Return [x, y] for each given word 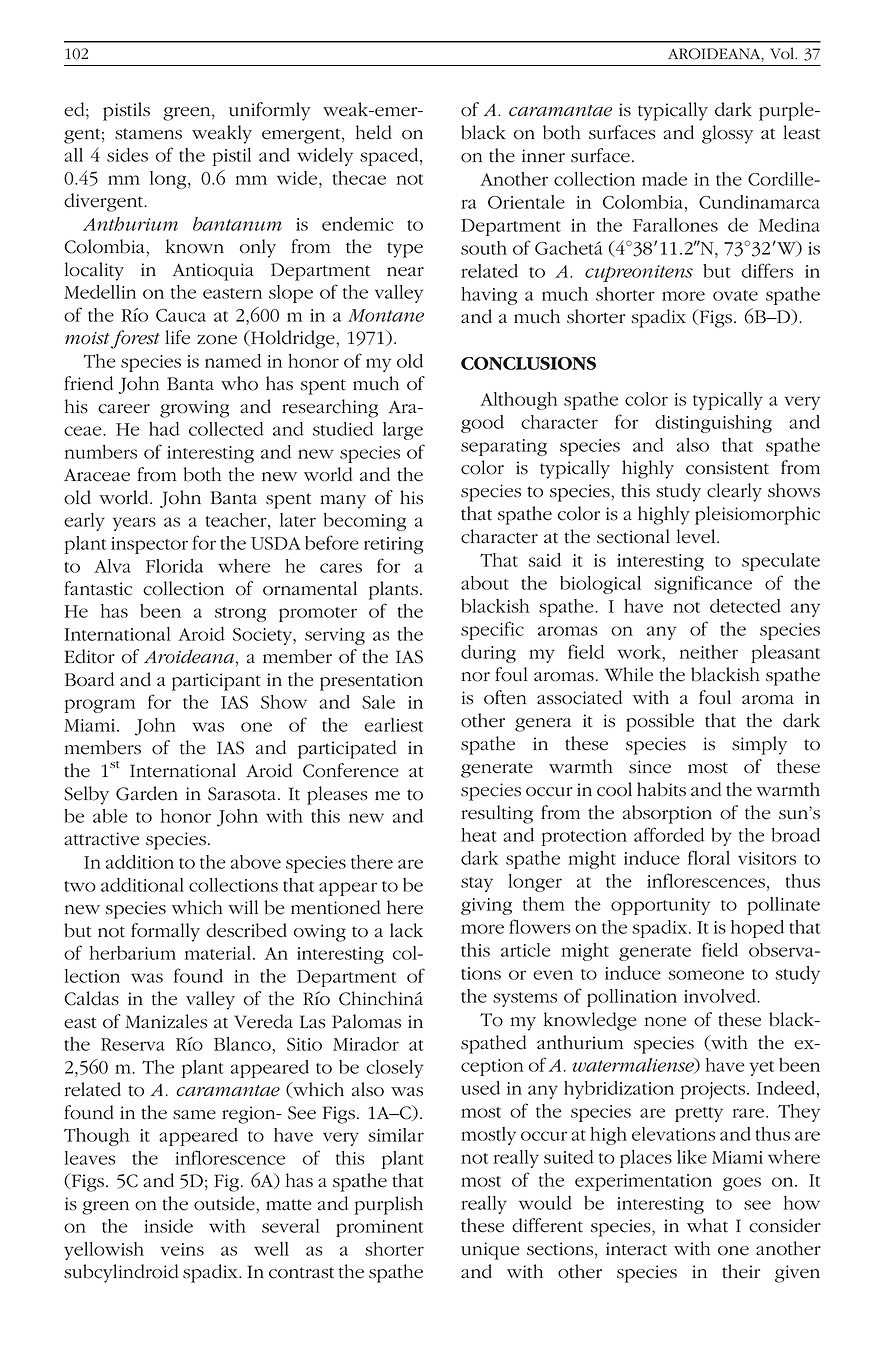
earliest [394, 725]
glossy [727, 134]
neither [709, 652]
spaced [390, 157]
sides [127, 155]
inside [168, 1226]
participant [216, 682]
